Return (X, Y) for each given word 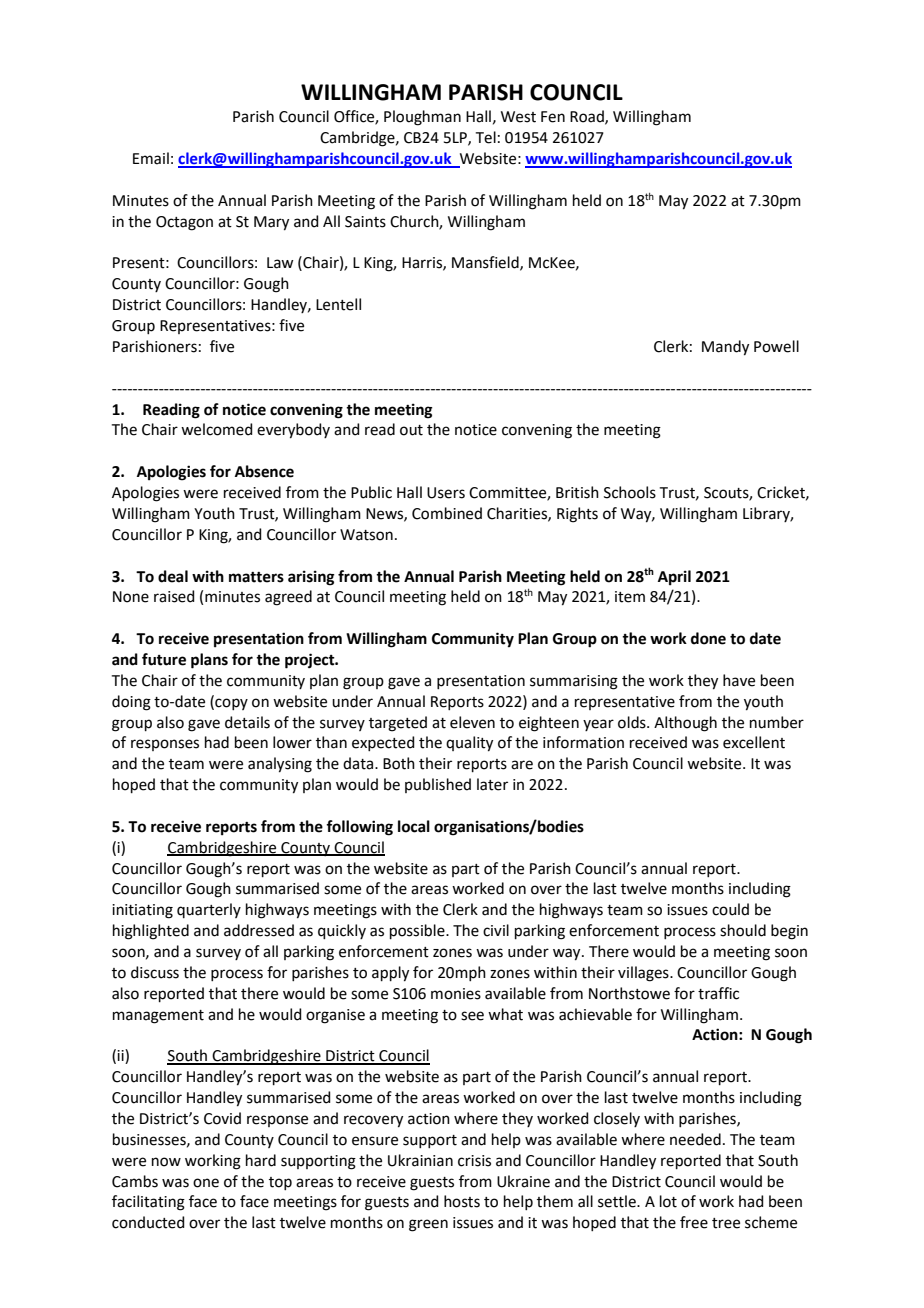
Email (151, 158)
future (164, 659)
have (739, 680)
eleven (472, 722)
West (518, 117)
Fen (553, 117)
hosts (462, 1201)
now (166, 1162)
